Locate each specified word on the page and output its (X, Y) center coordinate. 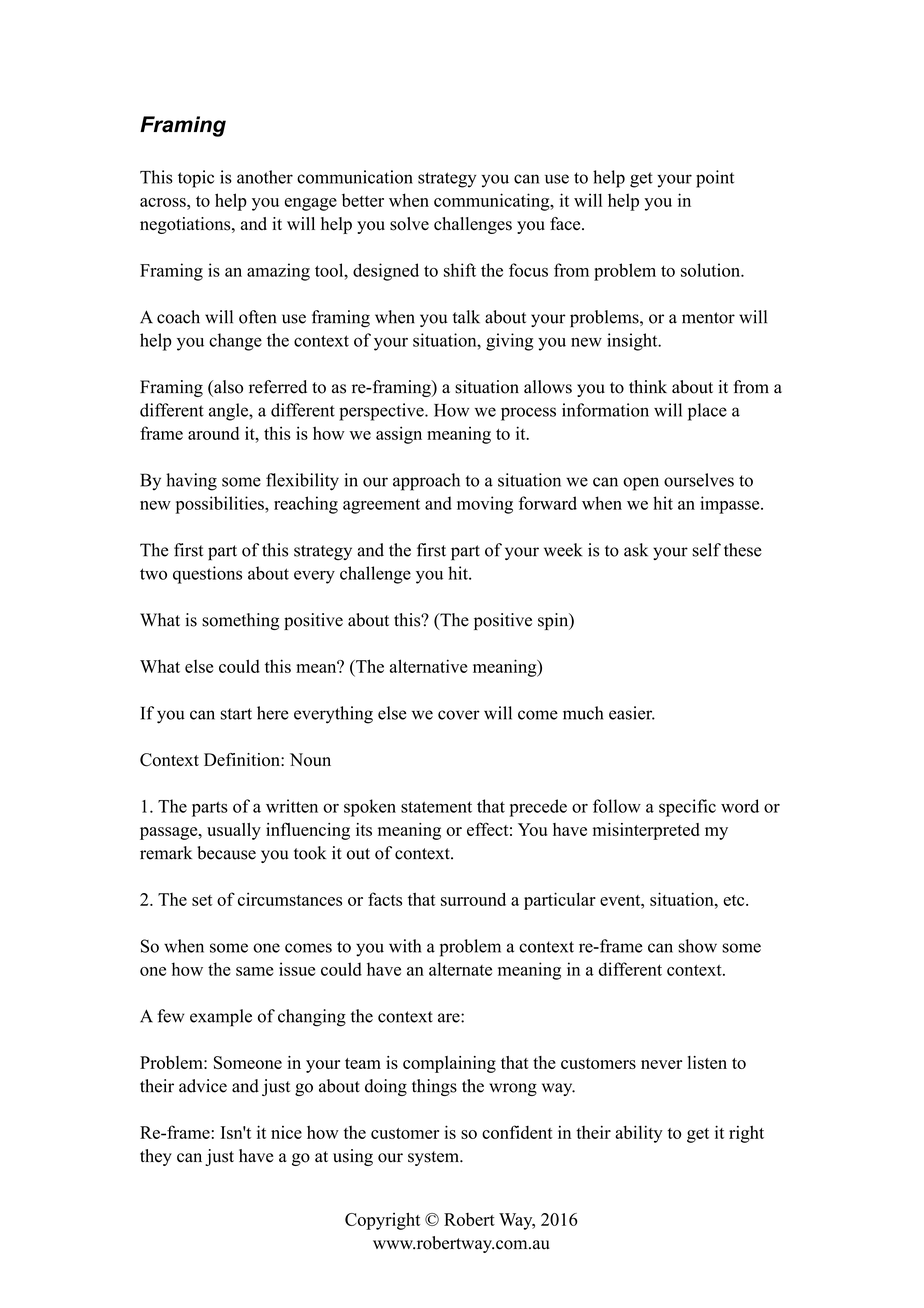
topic (196, 179)
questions (207, 575)
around (213, 433)
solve (409, 224)
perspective (382, 412)
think (648, 386)
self (706, 550)
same (255, 971)
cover (459, 715)
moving (485, 505)
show (697, 946)
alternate (460, 969)
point (715, 179)
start (236, 714)
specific (687, 808)
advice (203, 1086)
